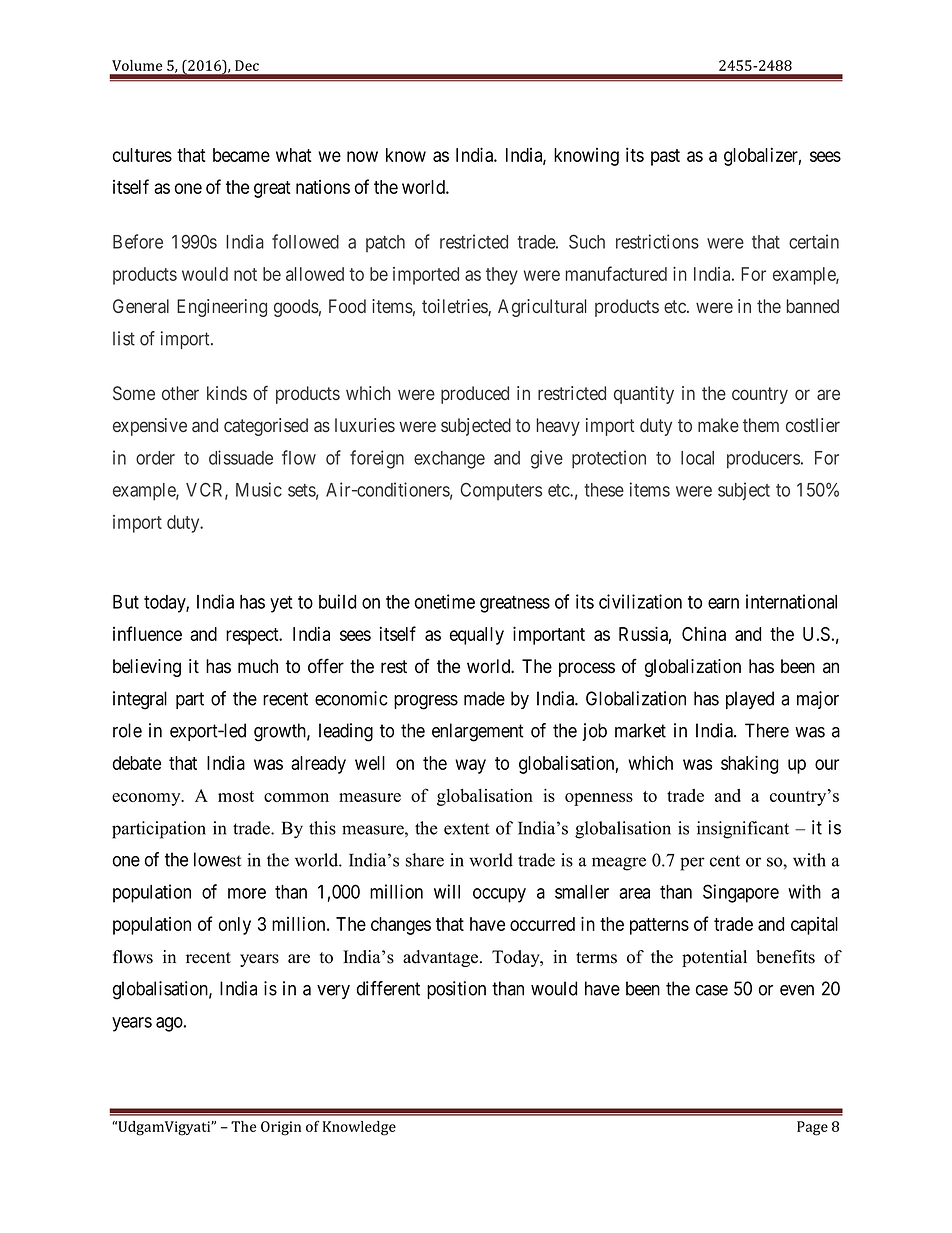  What do you see at coordinates (281, 604) in the screenshot?
I see `yet` at bounding box center [281, 604].
